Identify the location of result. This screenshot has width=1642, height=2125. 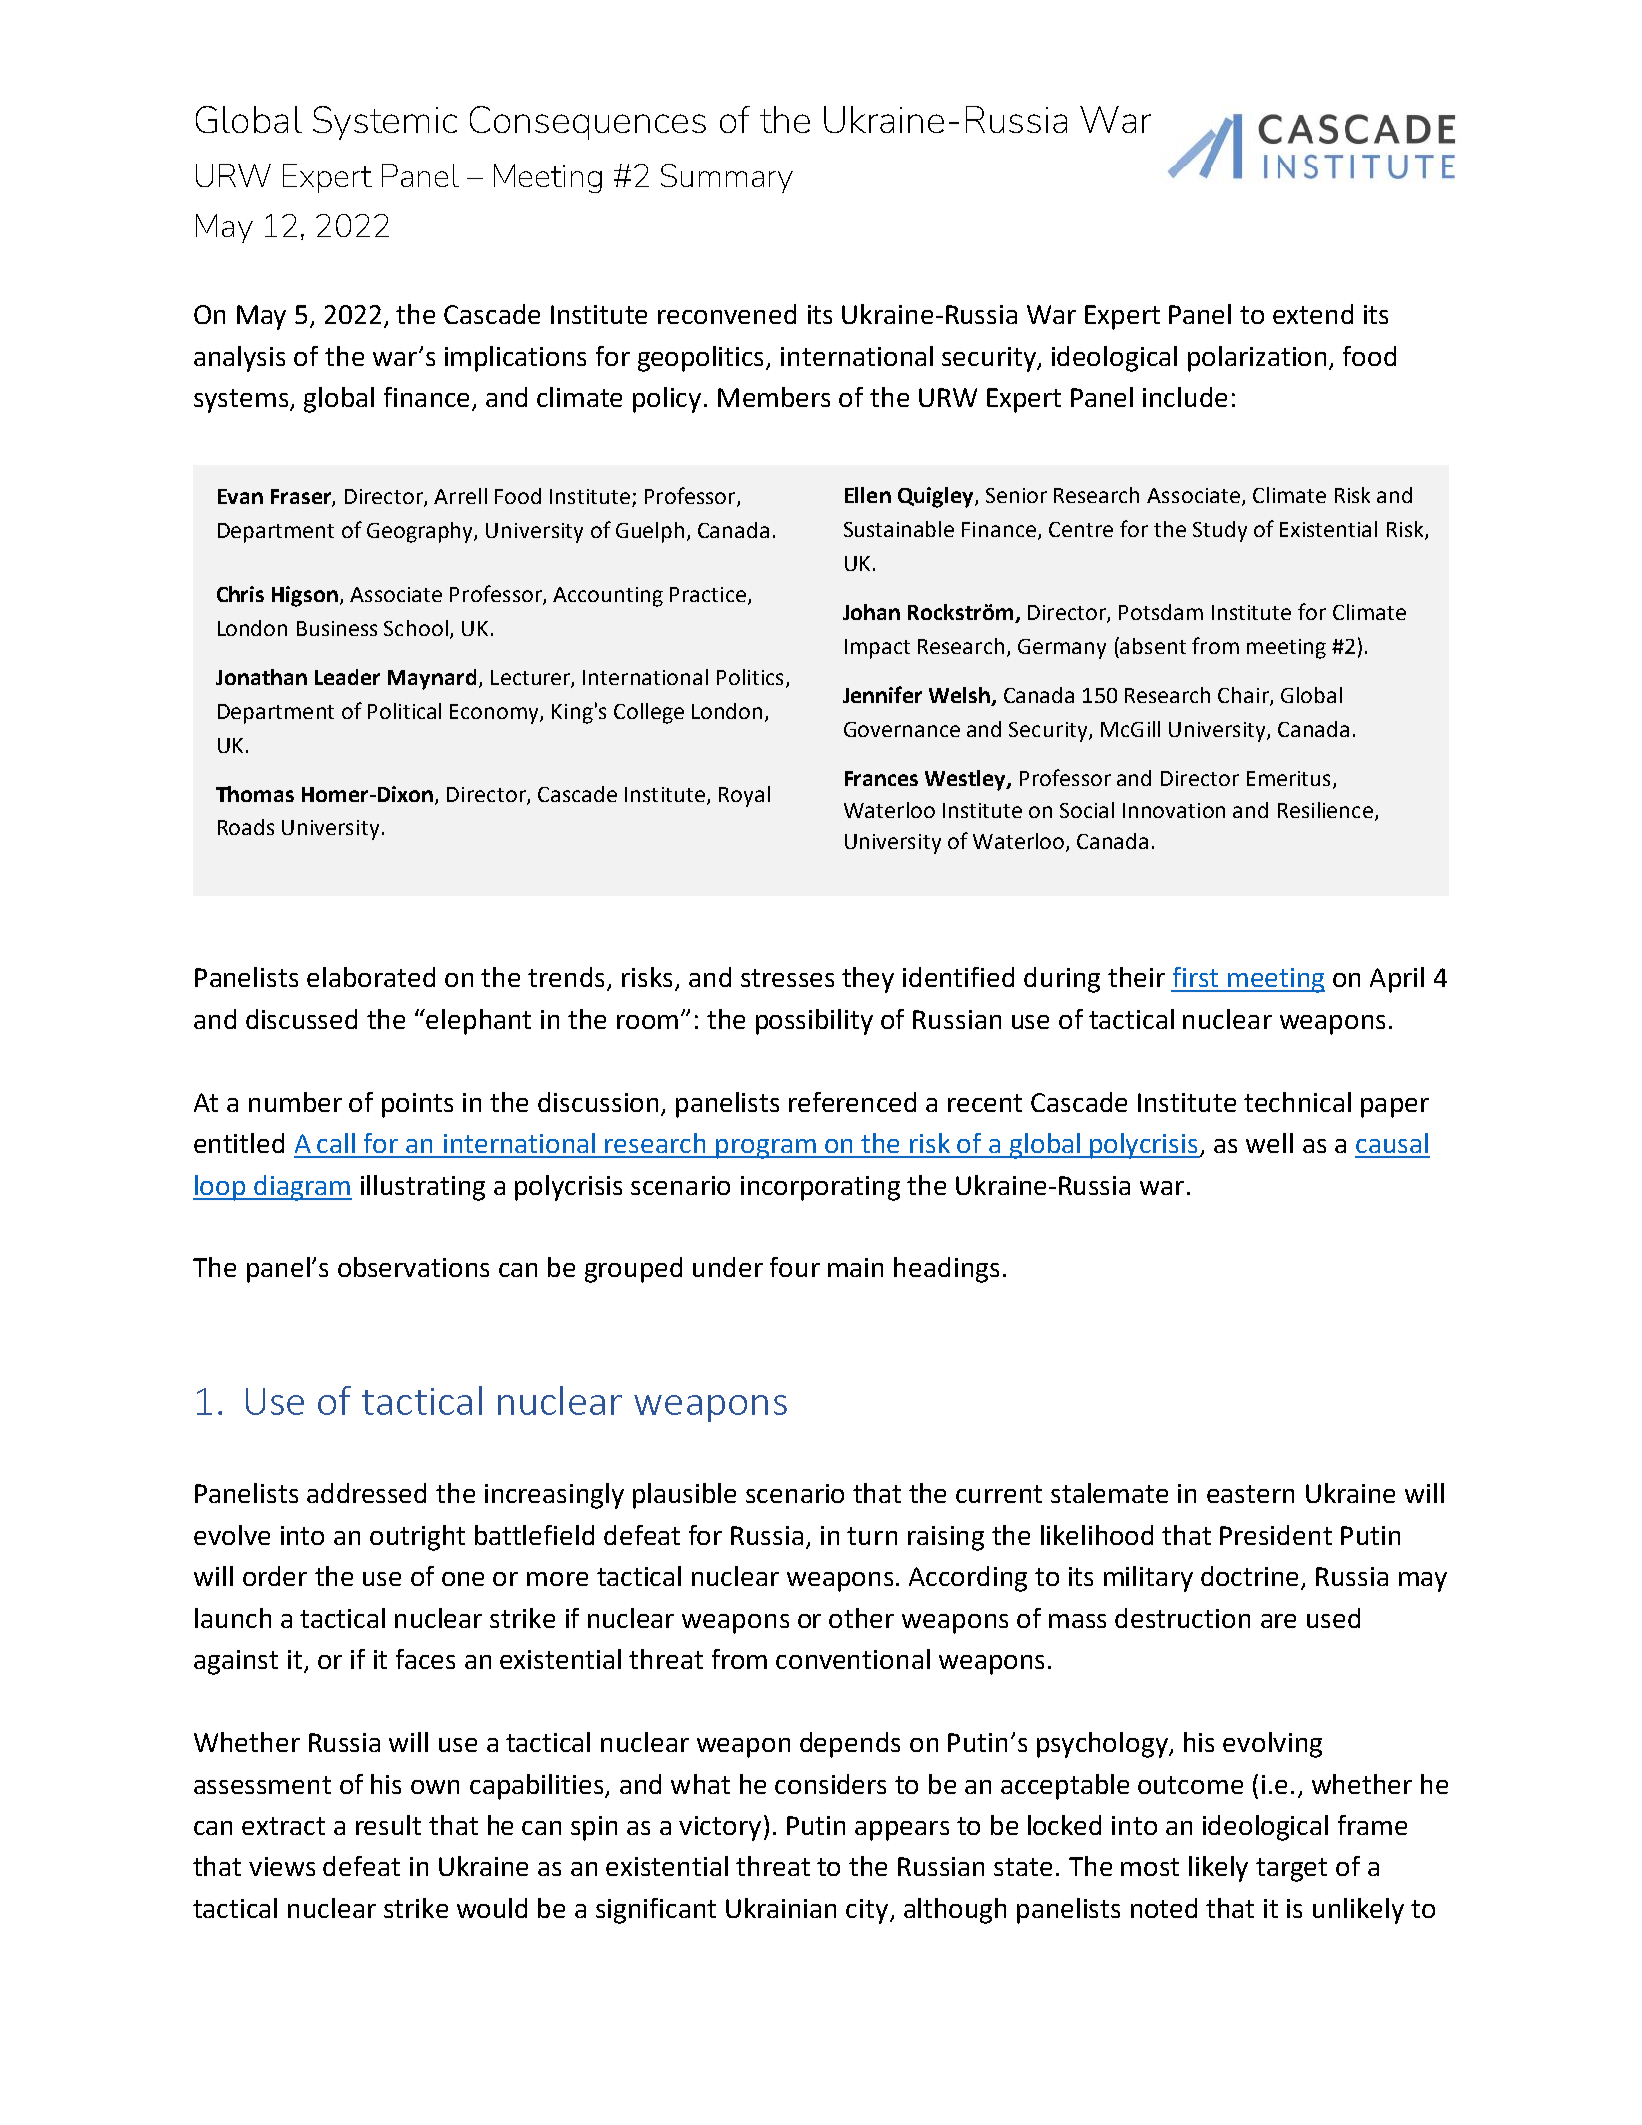
(388, 1825).
